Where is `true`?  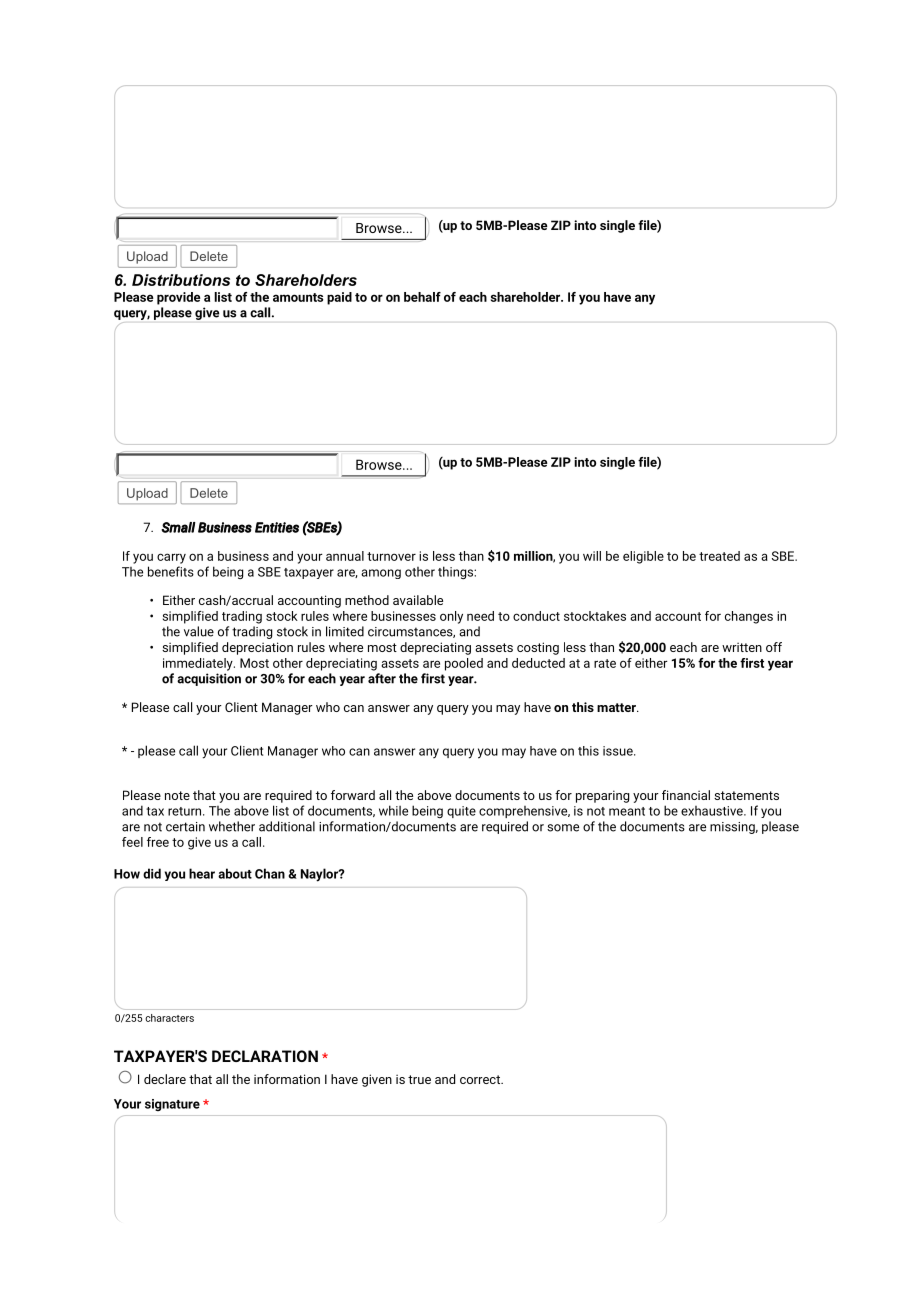 true is located at coordinates (419, 1079).
